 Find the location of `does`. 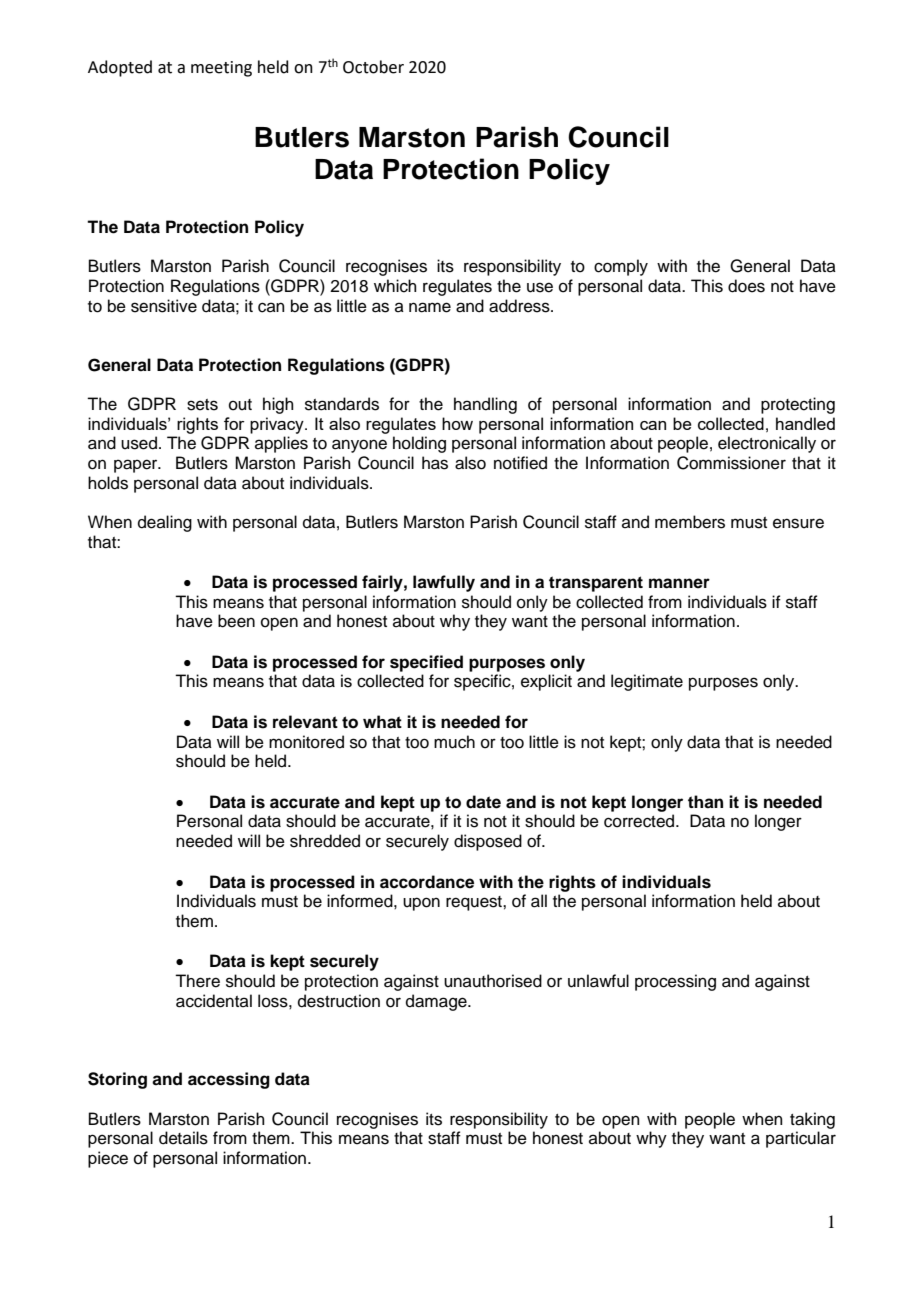

does is located at coordinates (746, 286).
